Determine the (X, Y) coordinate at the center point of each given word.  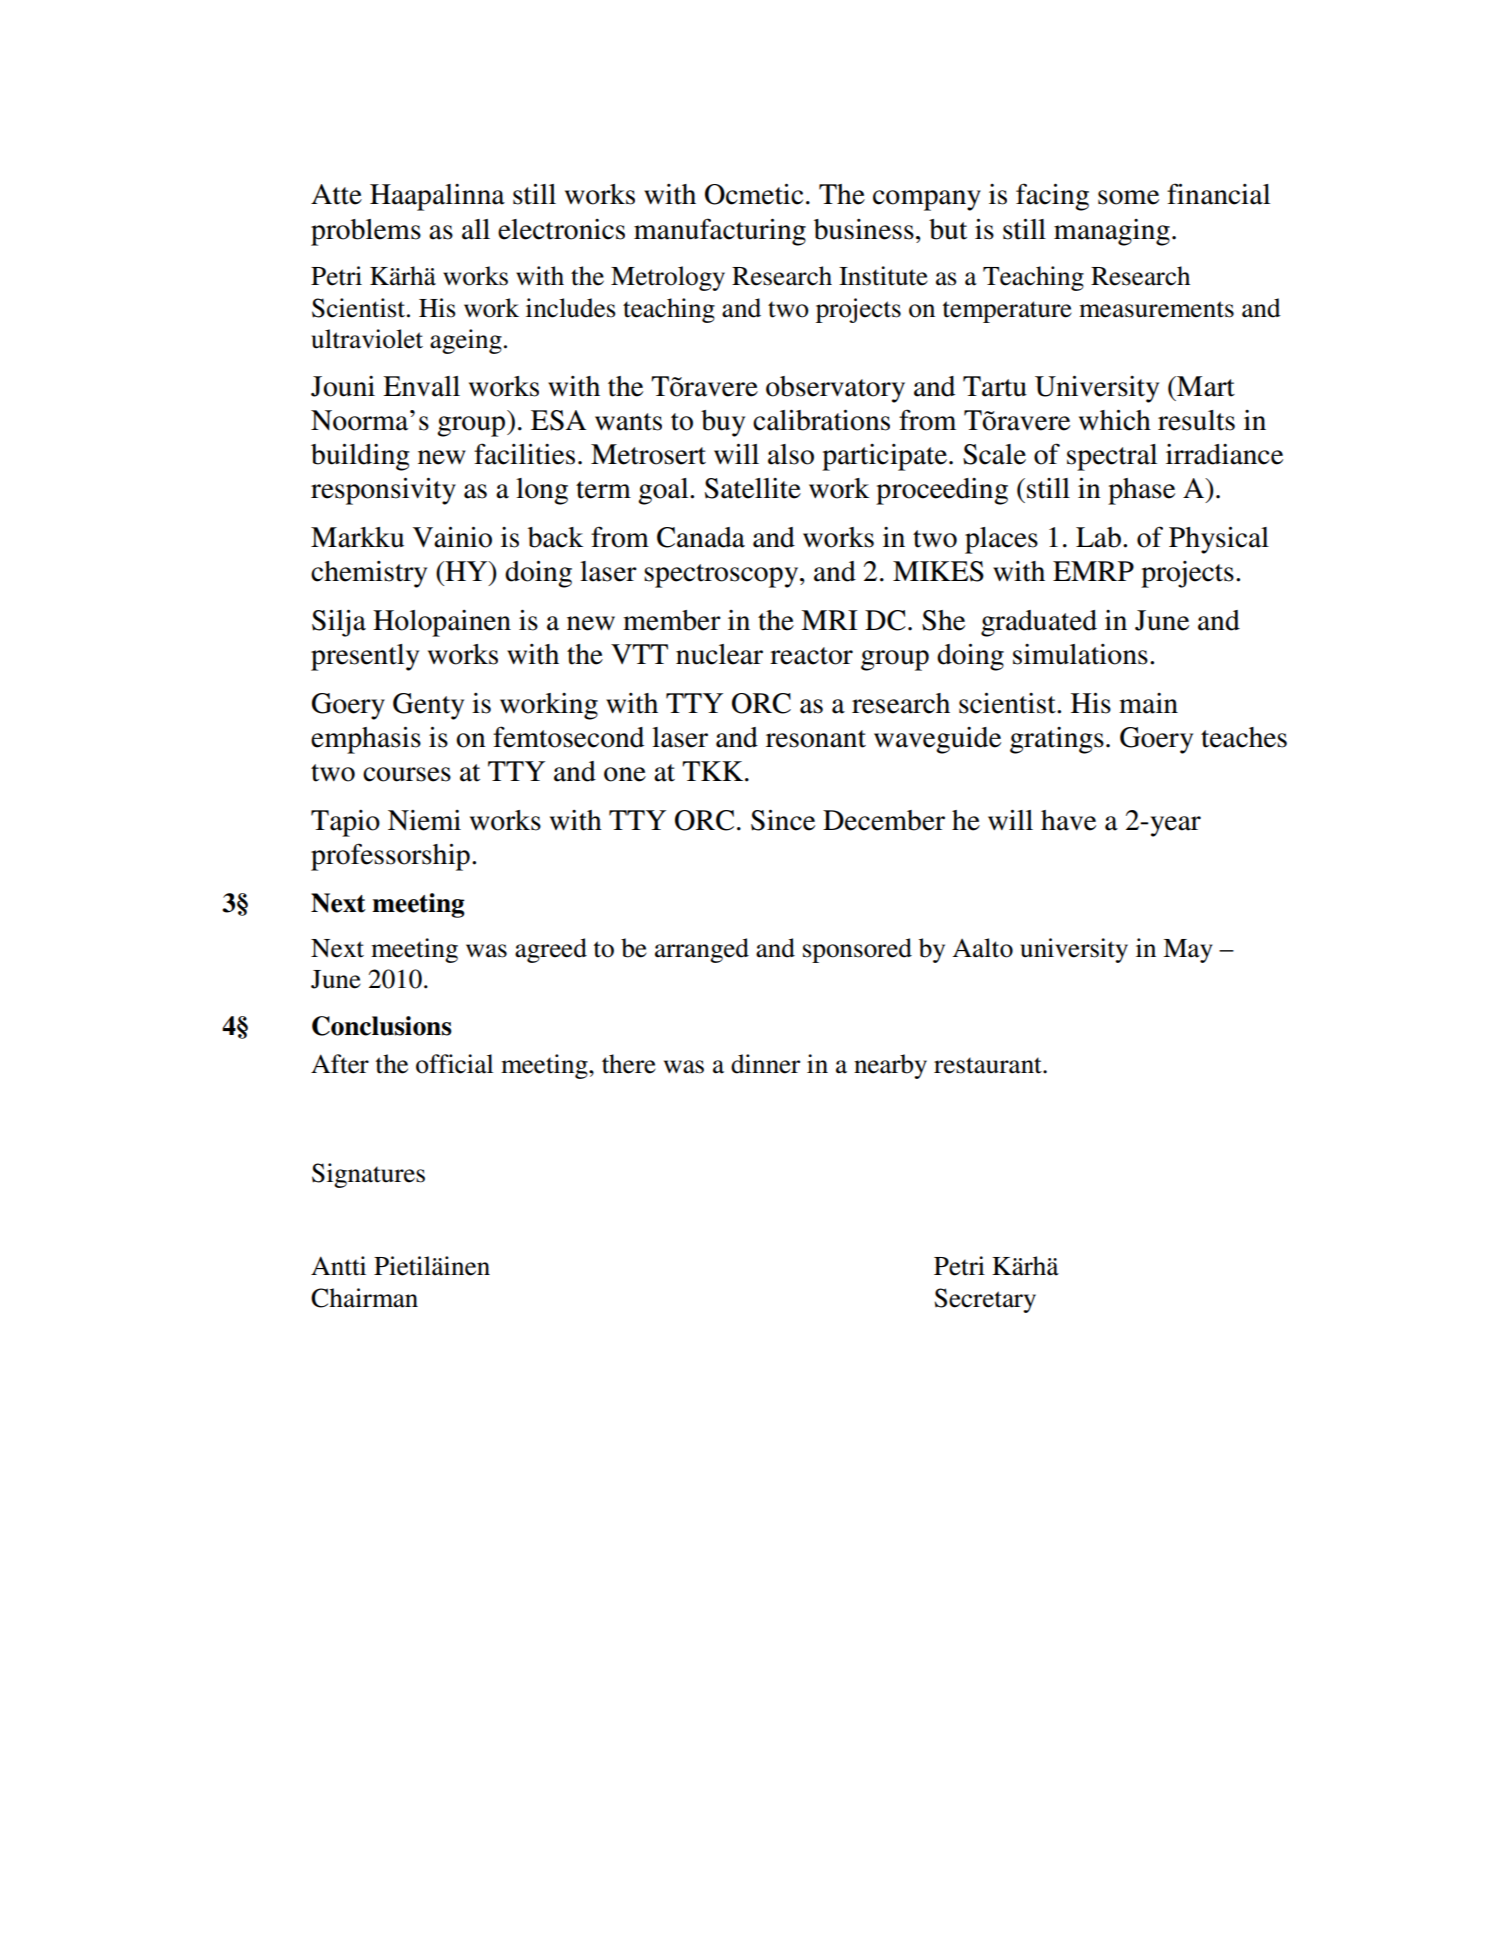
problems (366, 232)
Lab (1098, 537)
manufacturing (720, 232)
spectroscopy (722, 576)
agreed (551, 950)
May (1188, 951)
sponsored (857, 950)
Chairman (364, 1298)
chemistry (369, 574)
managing (1112, 232)
